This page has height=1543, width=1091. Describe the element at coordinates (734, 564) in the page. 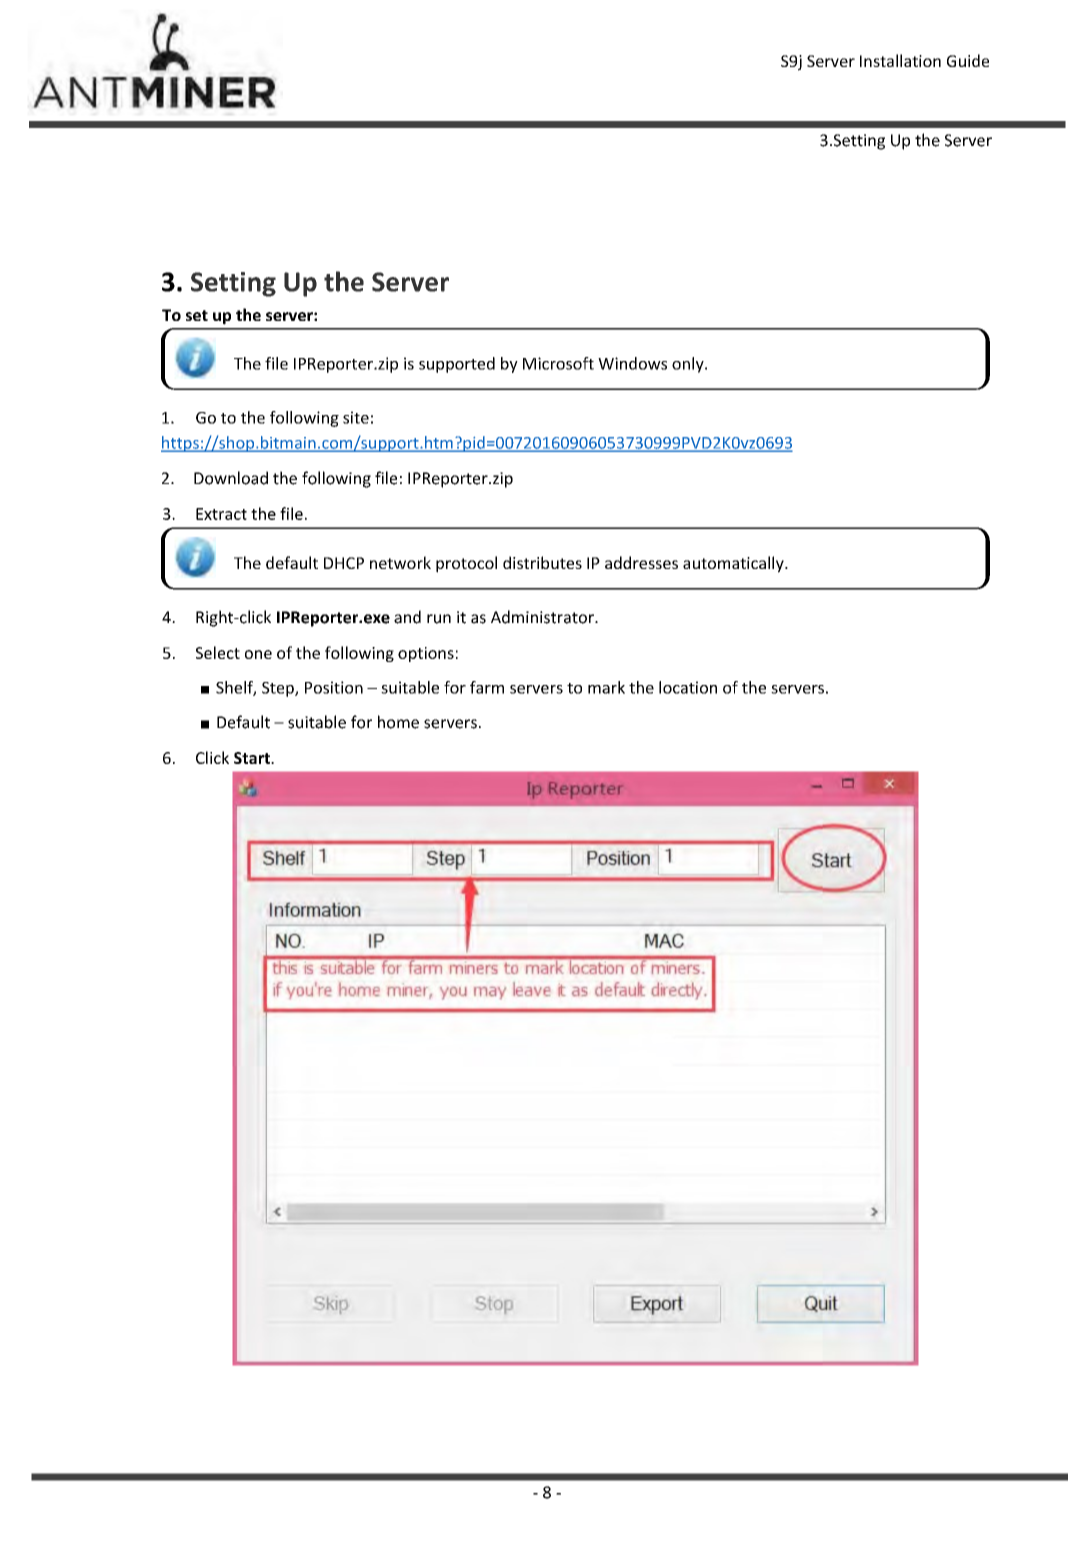

I see `automatically` at that location.
